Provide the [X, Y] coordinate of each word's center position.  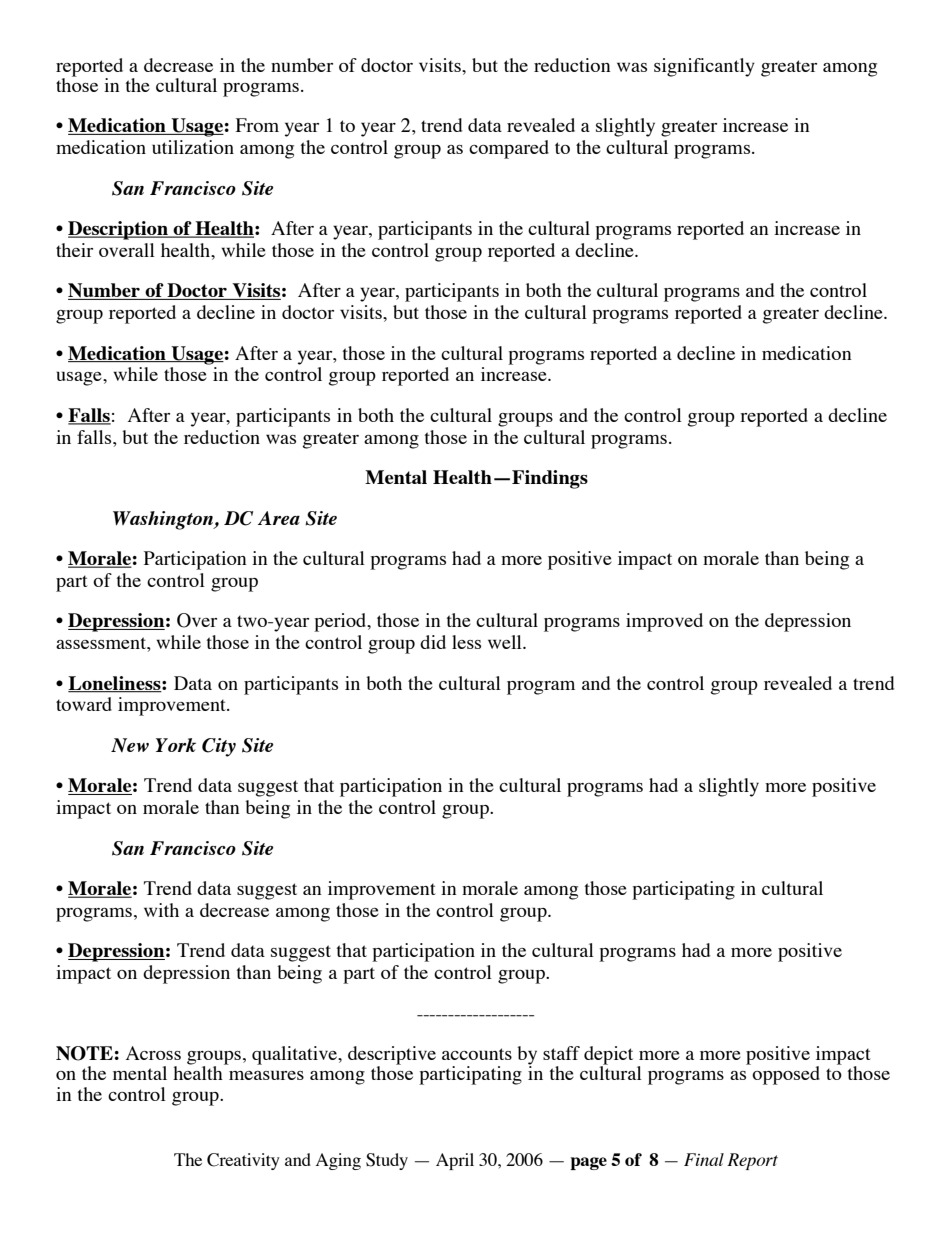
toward [84, 704]
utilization [193, 147]
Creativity [243, 1161]
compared [509, 149]
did [433, 642]
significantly [704, 67]
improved [664, 622]
